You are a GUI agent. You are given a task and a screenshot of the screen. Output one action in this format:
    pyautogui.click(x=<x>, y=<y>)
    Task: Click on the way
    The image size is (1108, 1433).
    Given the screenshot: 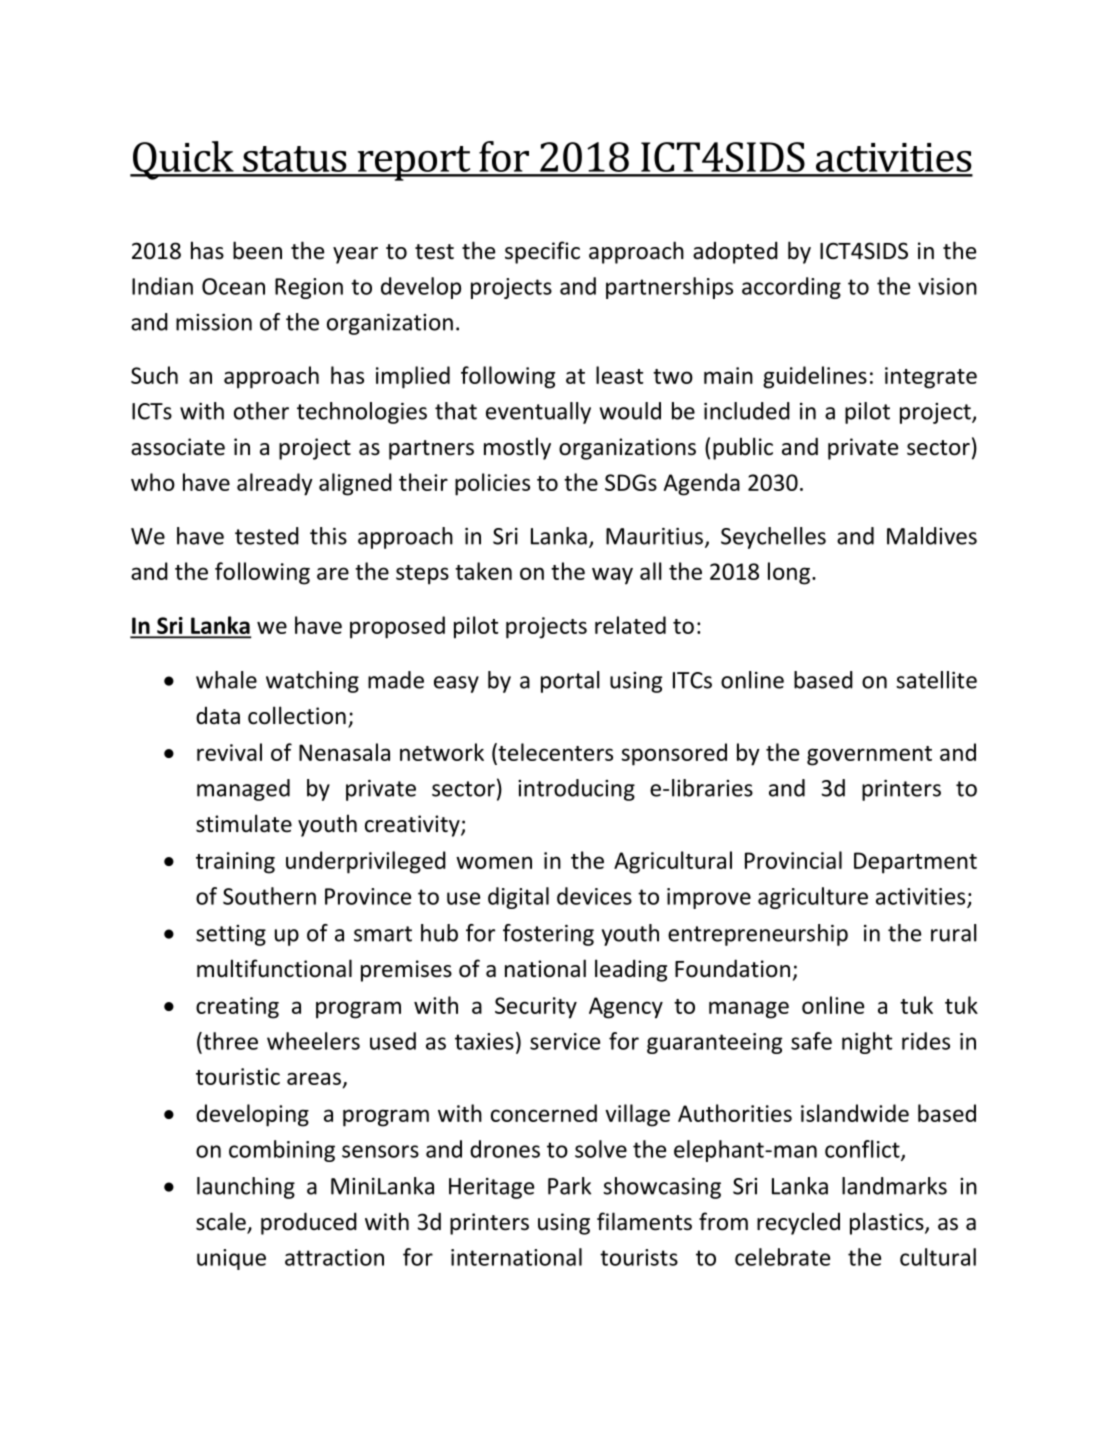 What is the action you would take?
    pyautogui.click(x=612, y=576)
